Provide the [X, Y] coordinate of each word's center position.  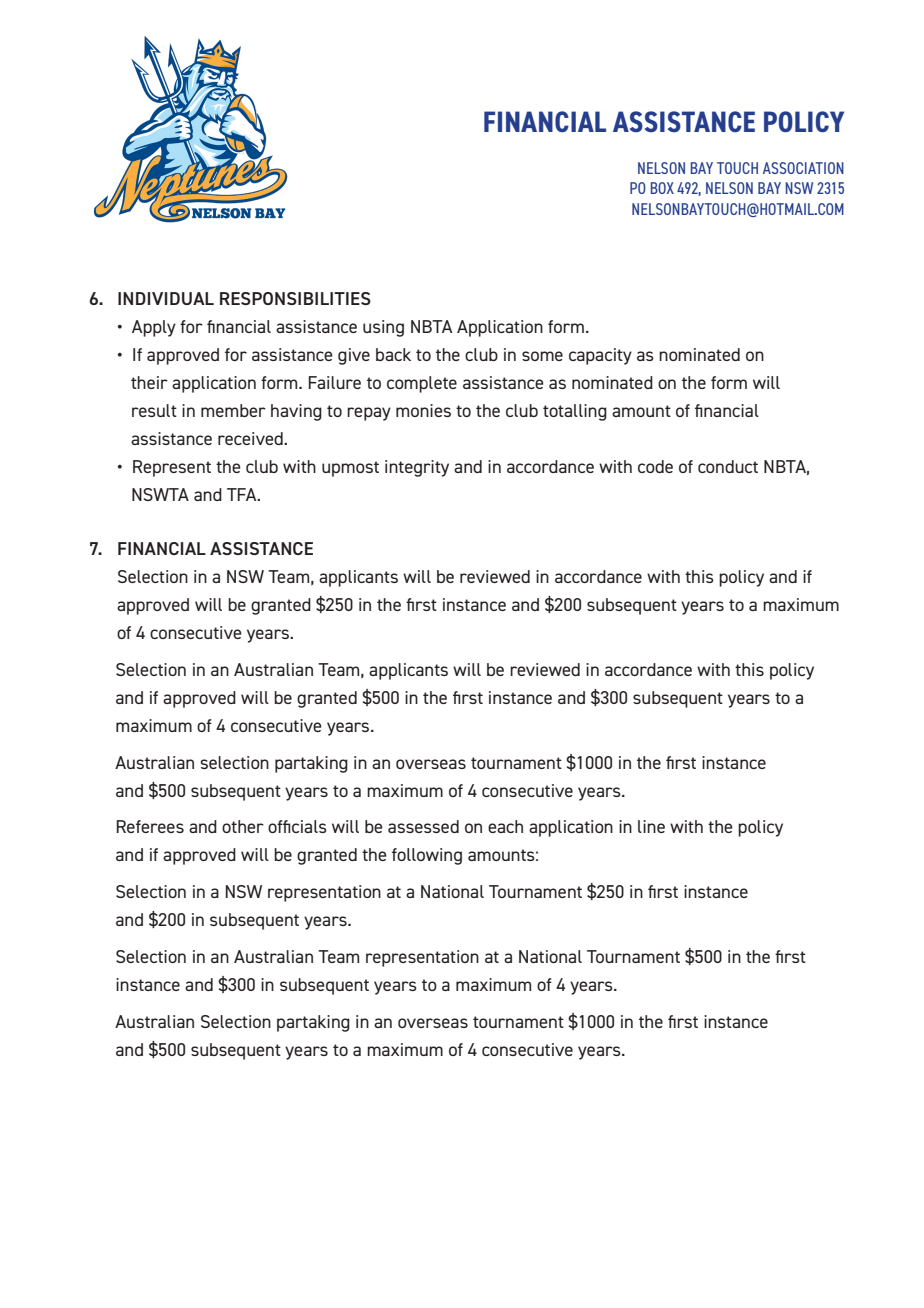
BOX [662, 188]
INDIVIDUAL [166, 298]
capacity [600, 356]
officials [297, 826]
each [505, 826]
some [542, 356]
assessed [423, 826]
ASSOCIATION [803, 168]
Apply [154, 328]
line [651, 826]
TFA [243, 494]
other [243, 826]
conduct [728, 466]
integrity [417, 468]
